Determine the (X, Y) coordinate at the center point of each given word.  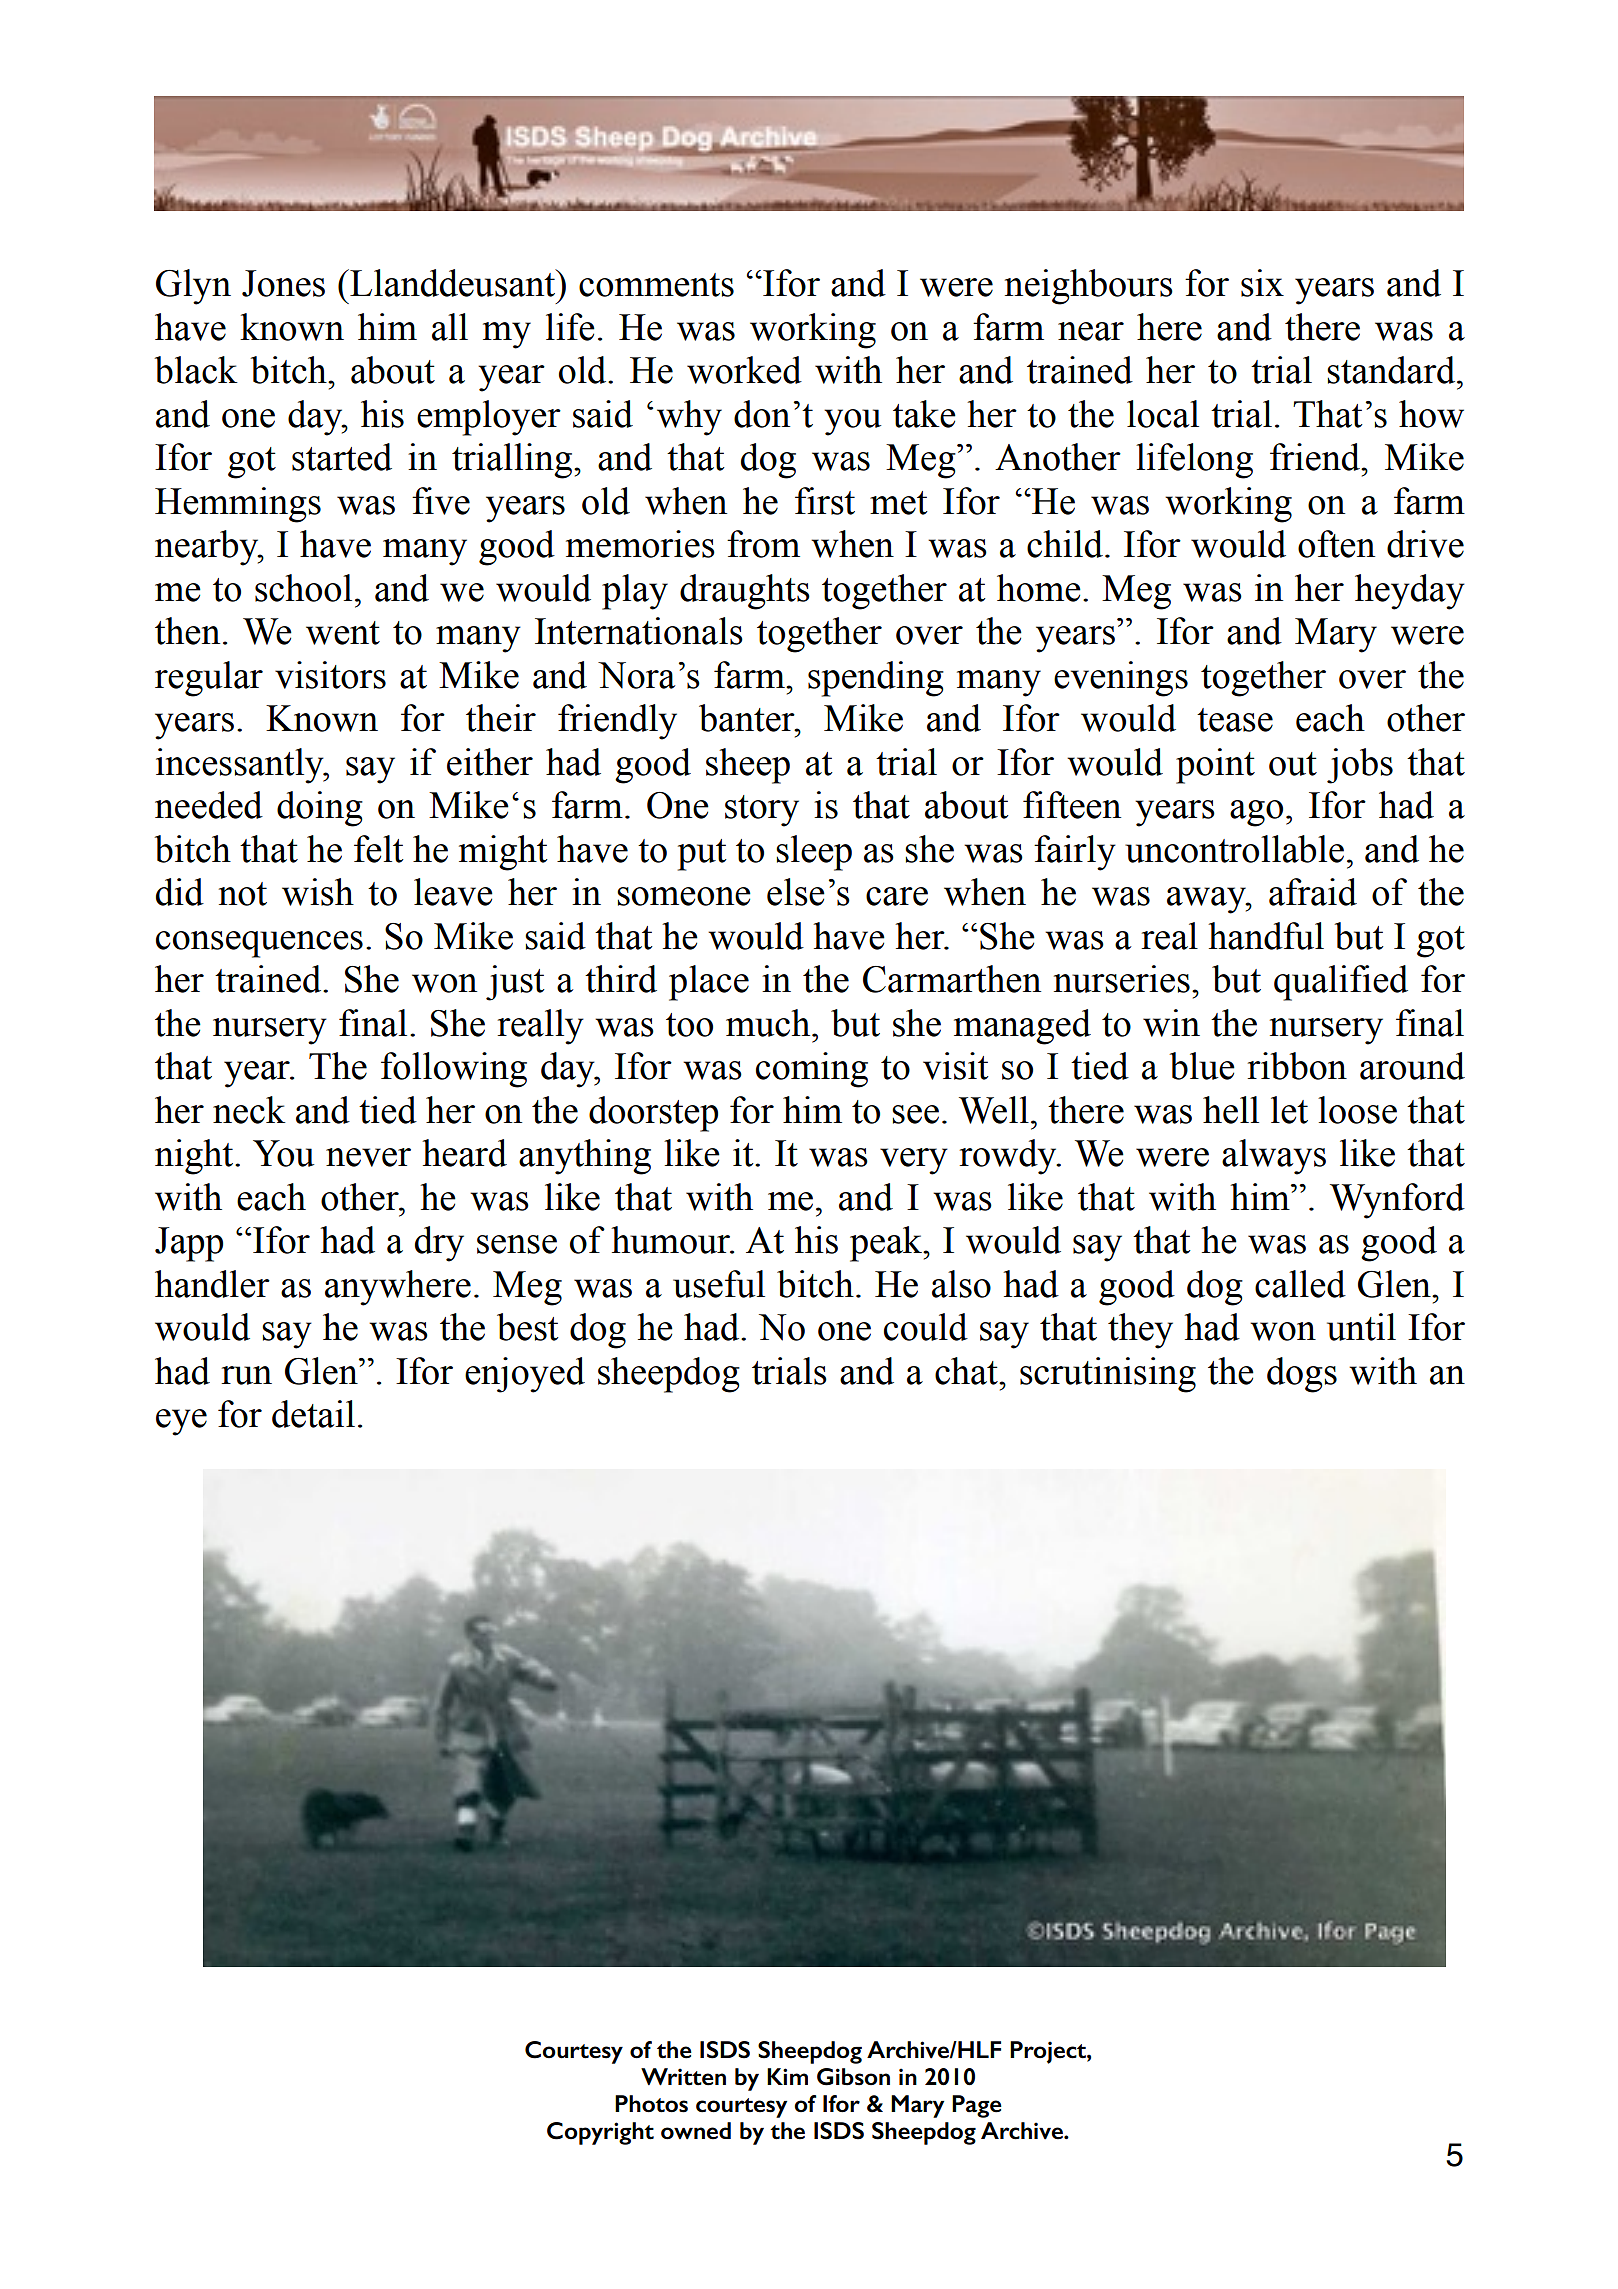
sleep (814, 853)
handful (1266, 936)
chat (967, 1371)
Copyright (600, 2133)
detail (313, 1414)
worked (744, 370)
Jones (283, 283)
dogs (1302, 1375)
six (1262, 283)
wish (318, 892)
